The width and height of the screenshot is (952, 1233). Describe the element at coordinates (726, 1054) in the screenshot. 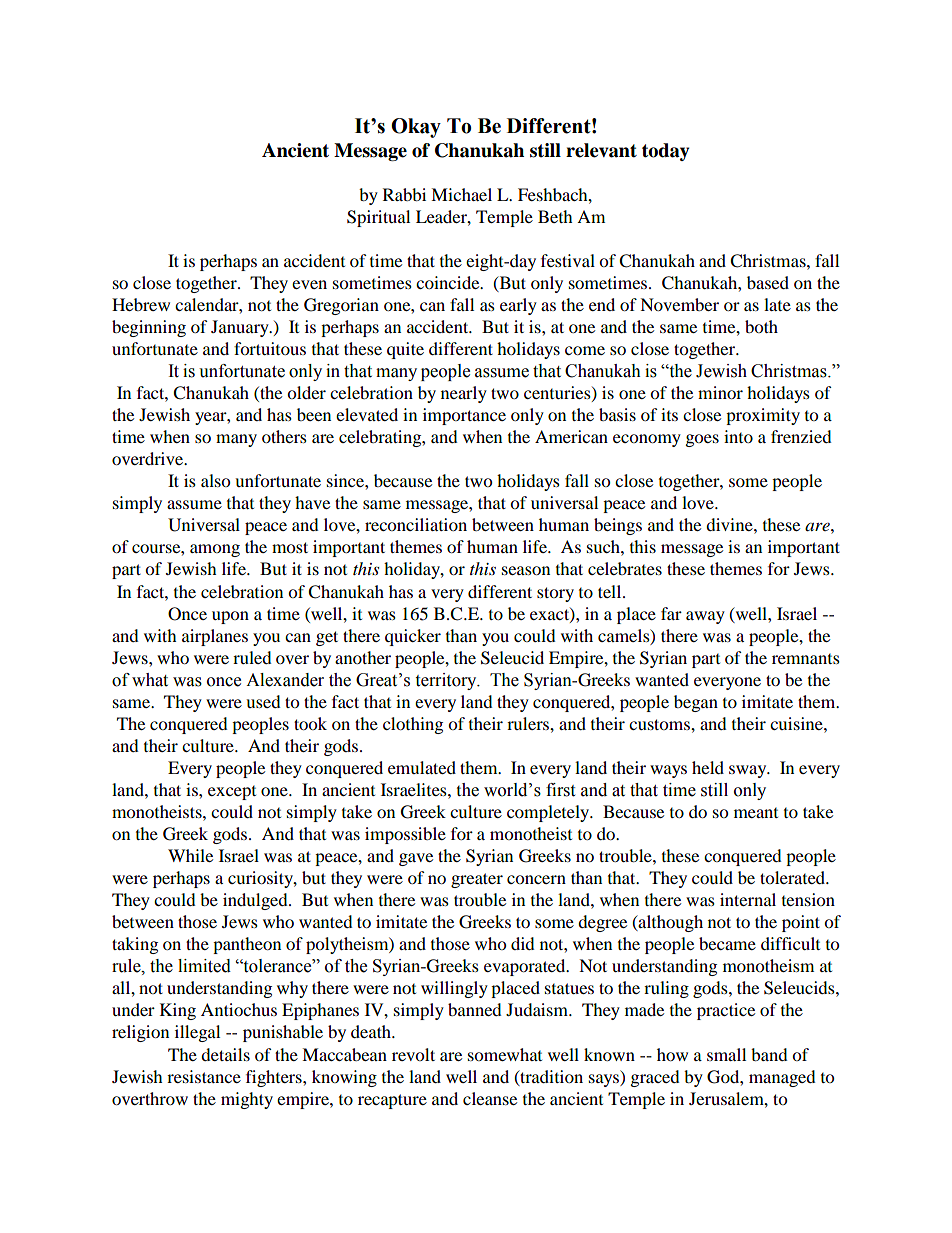

I see `small` at that location.
